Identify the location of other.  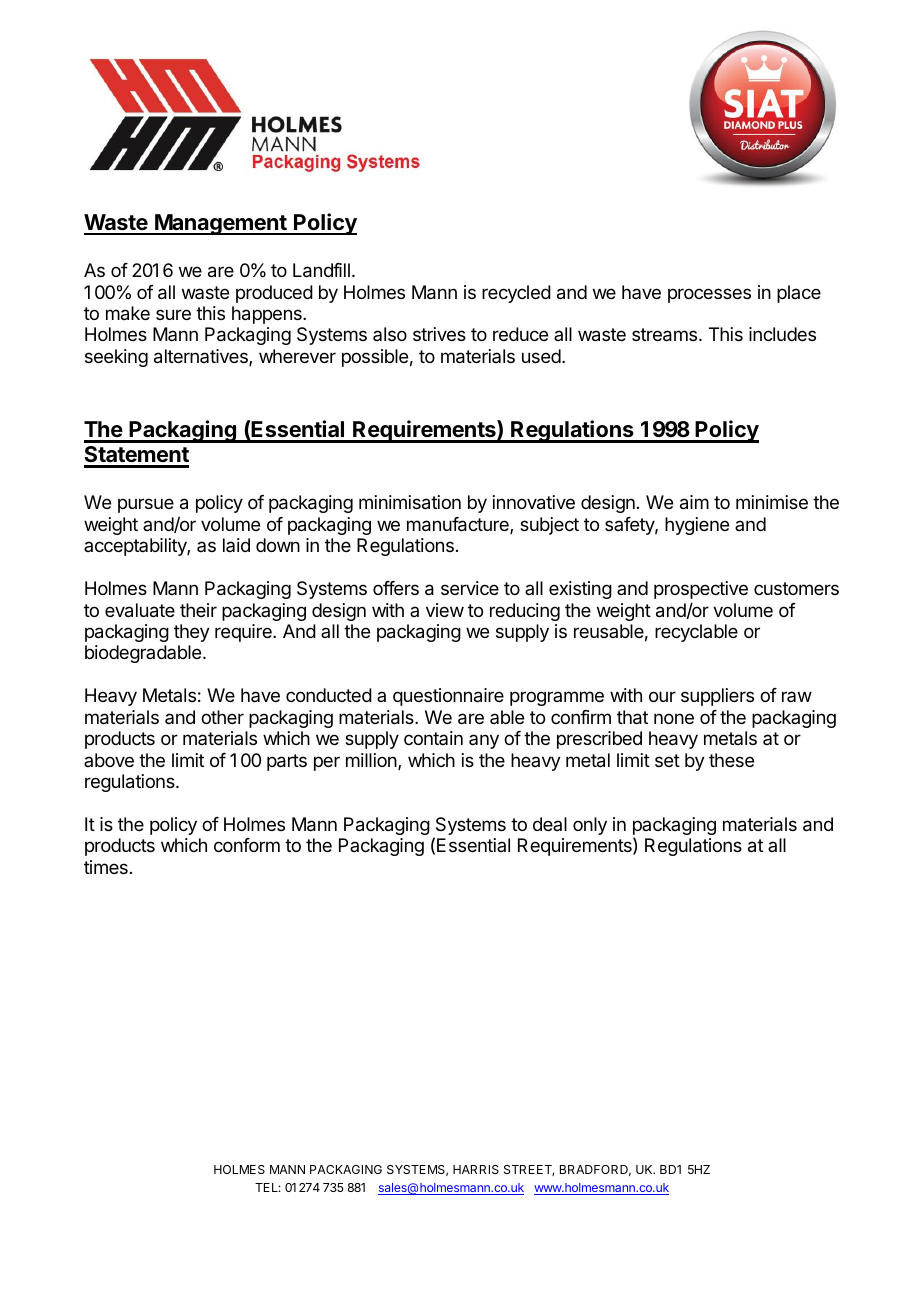
(222, 717).
